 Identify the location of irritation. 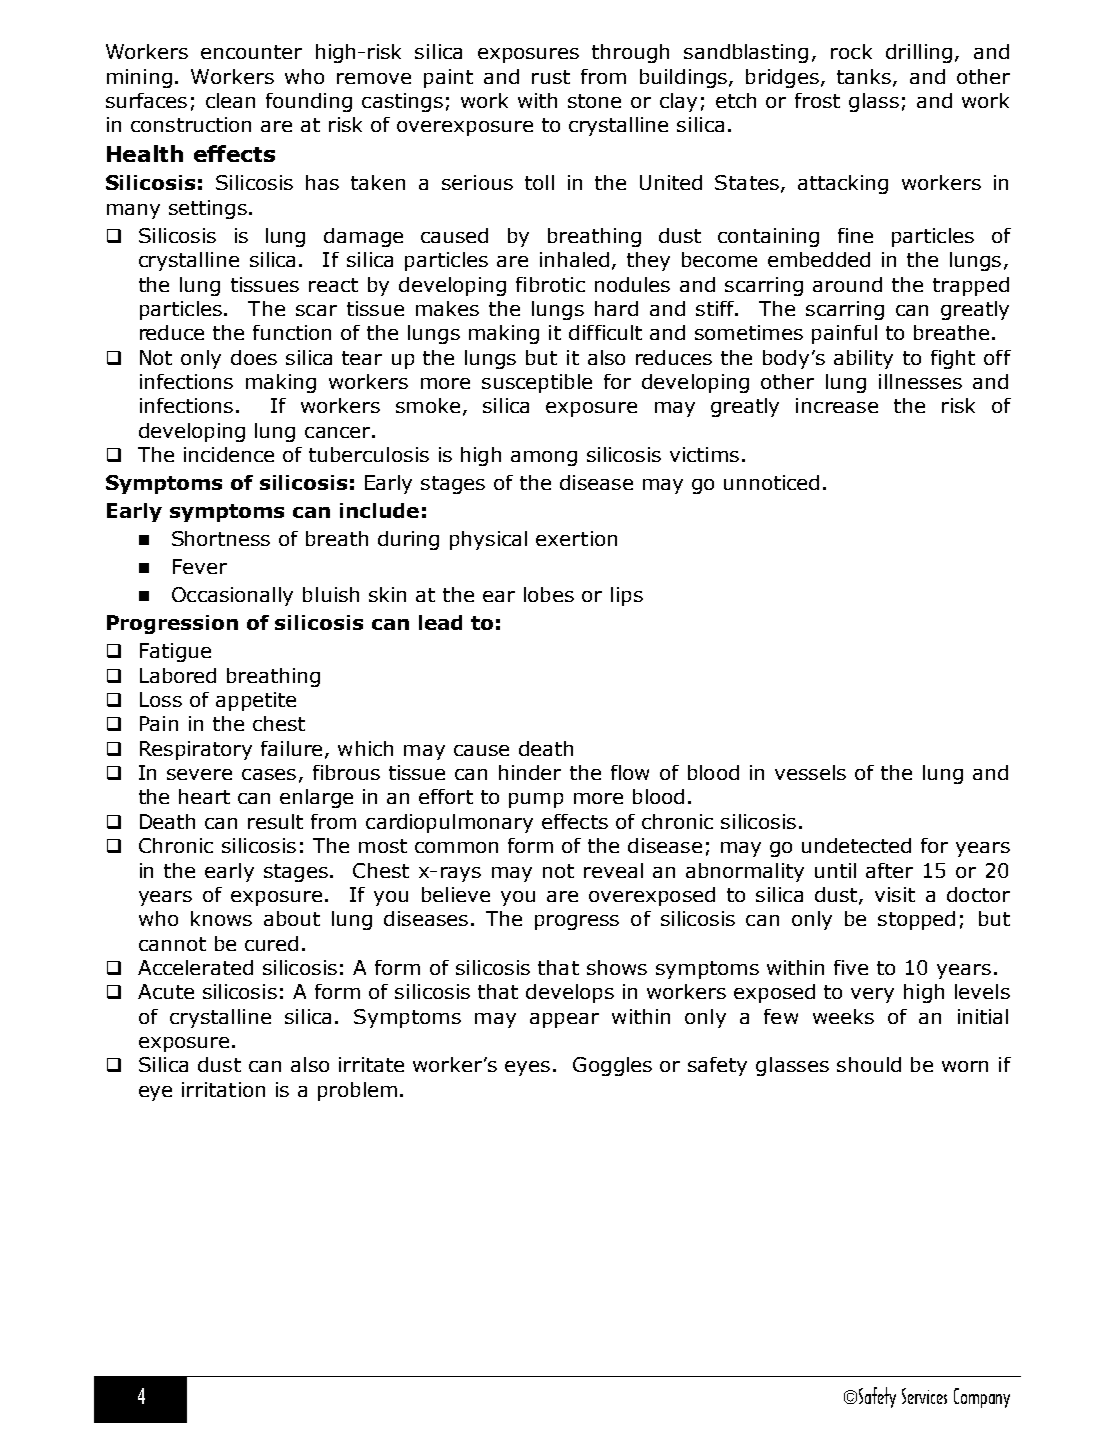
(223, 1089).
